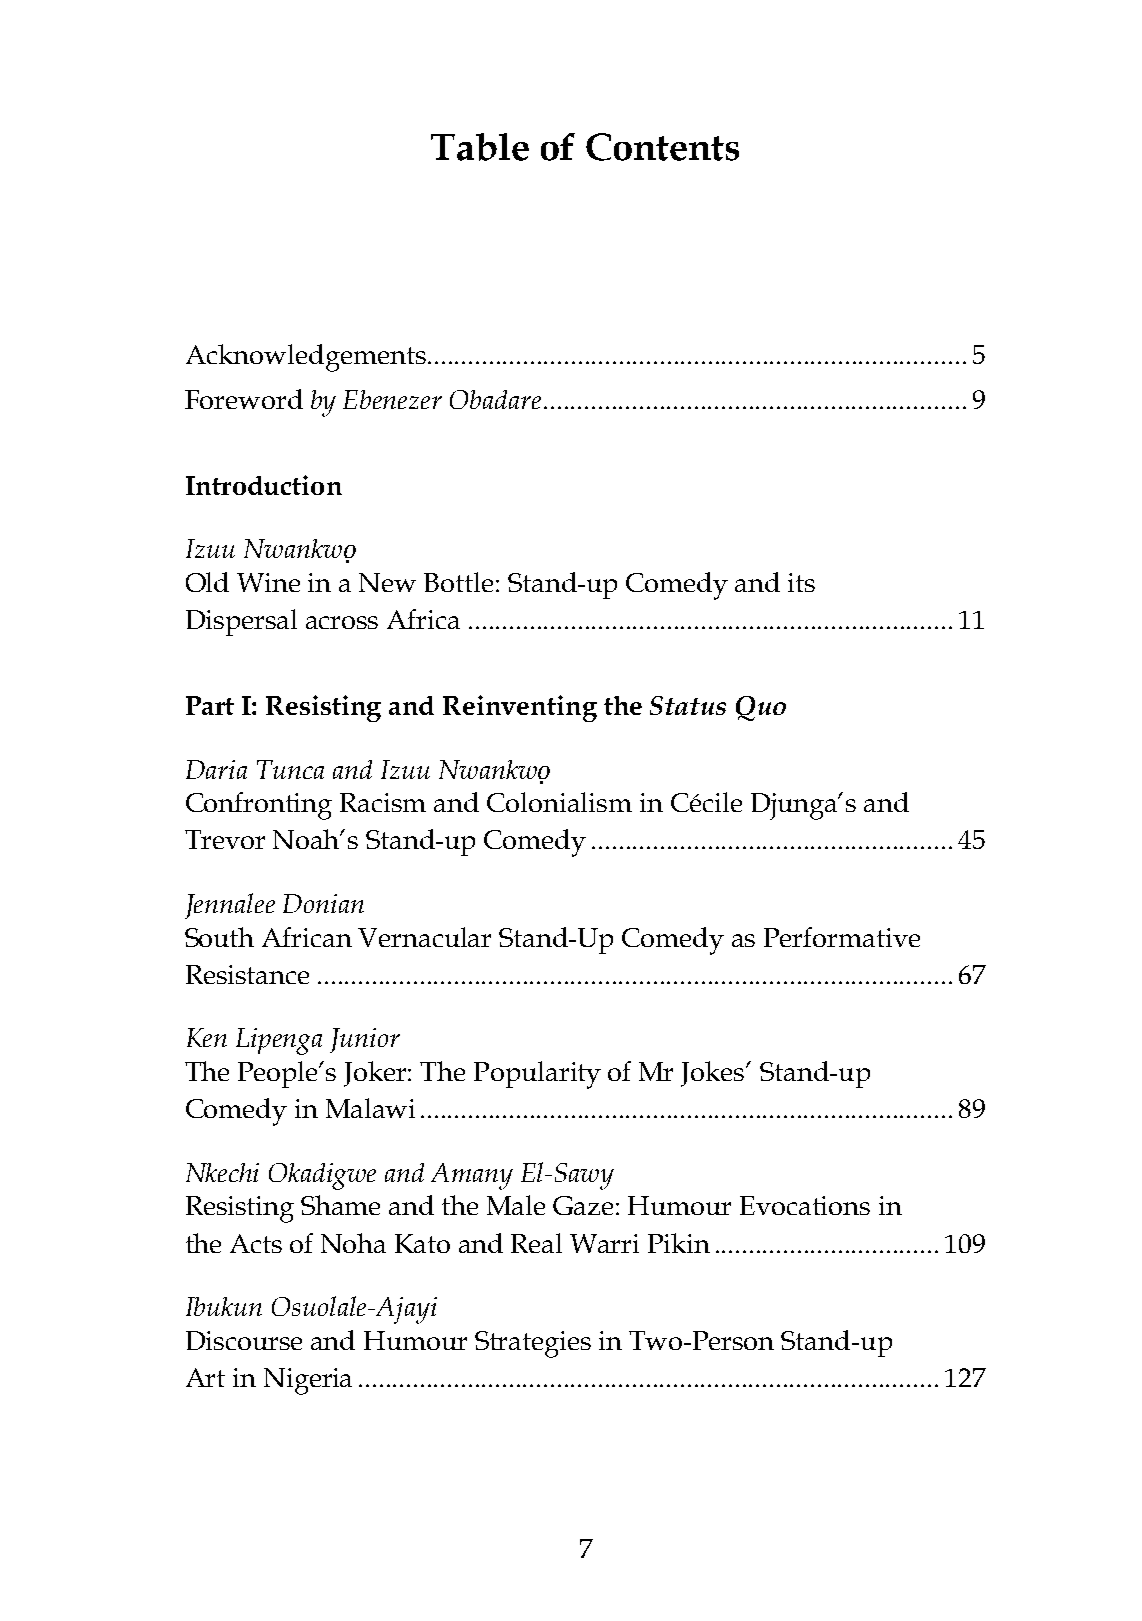  Describe the element at coordinates (537, 1075) in the page. I see `Popularity` at that location.
